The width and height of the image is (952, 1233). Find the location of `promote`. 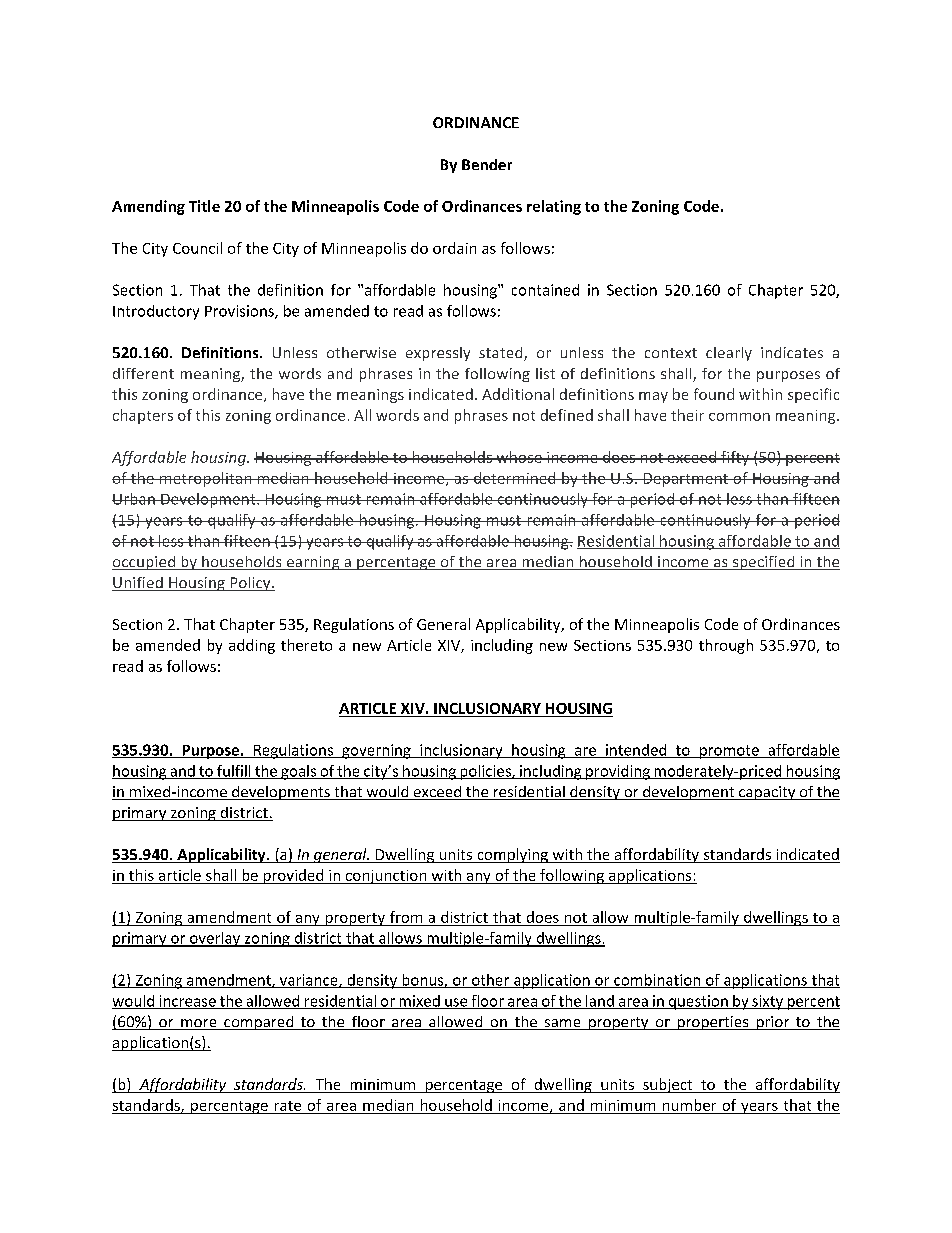

promote is located at coordinates (729, 752).
